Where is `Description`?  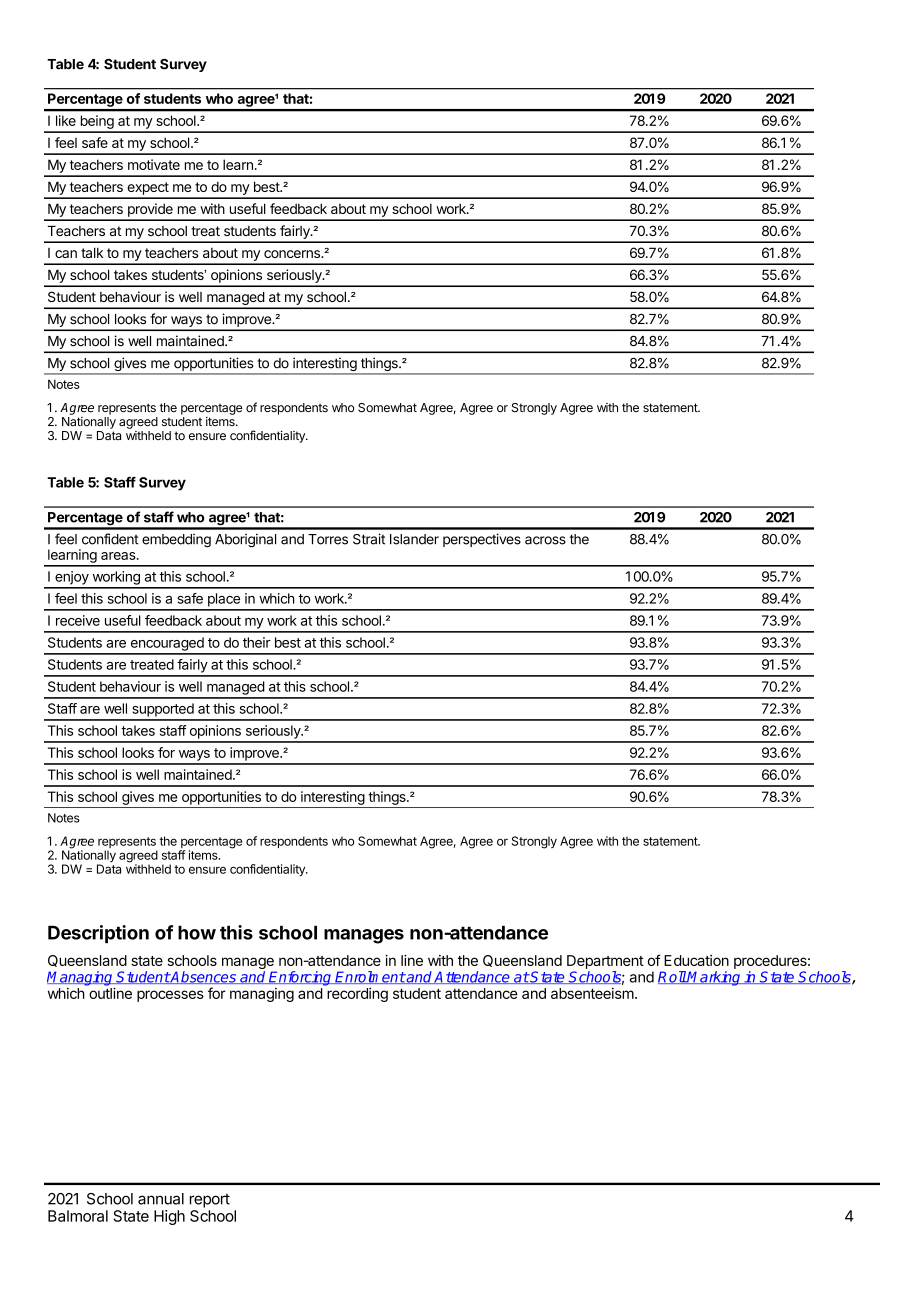 Description is located at coordinates (98, 934).
